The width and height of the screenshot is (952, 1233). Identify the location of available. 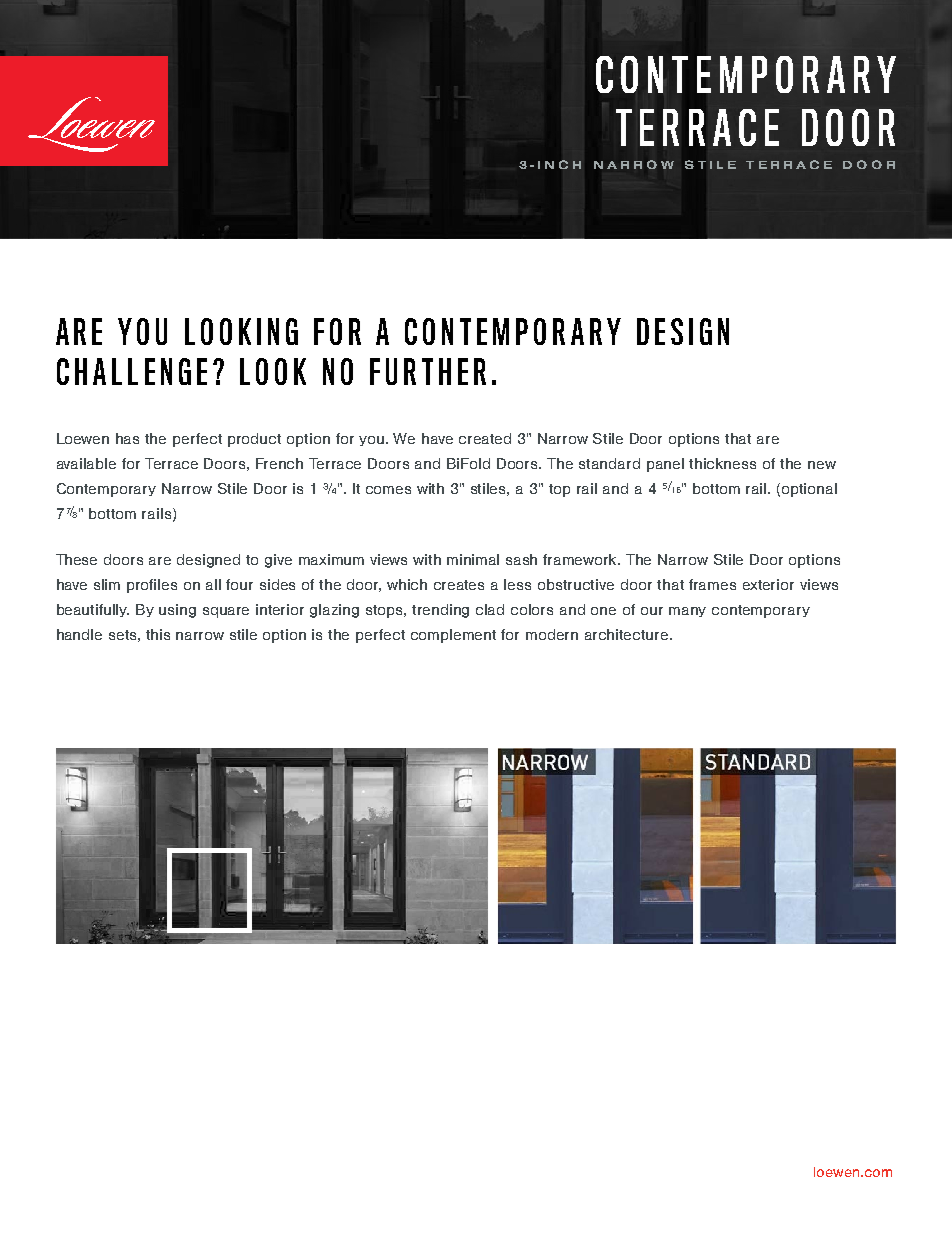
(86, 463).
